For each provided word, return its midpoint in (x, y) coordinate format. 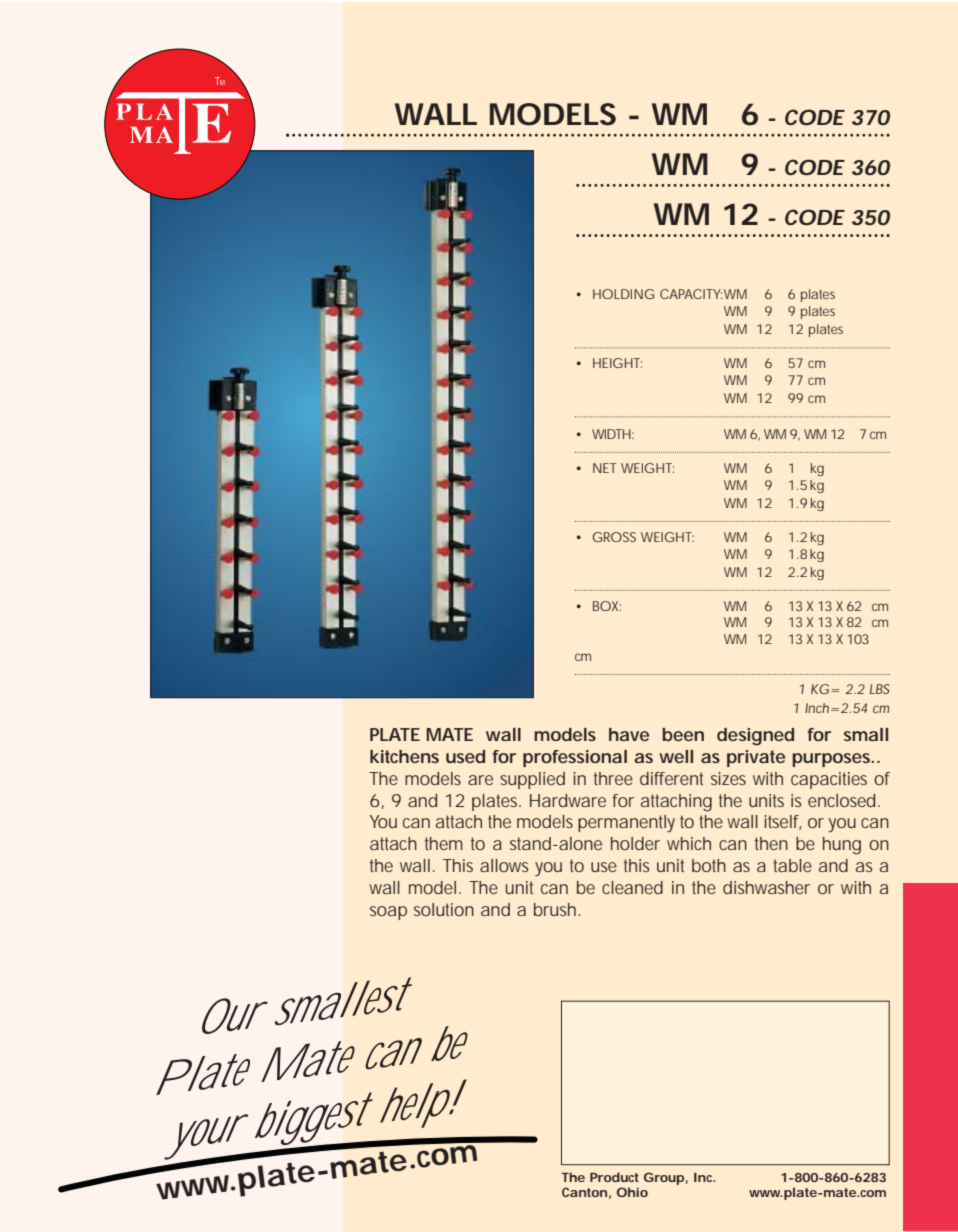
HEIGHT (617, 363)
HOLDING (623, 294)
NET (605, 468)
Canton (584, 1192)
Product (614, 1177)
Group (664, 1178)
